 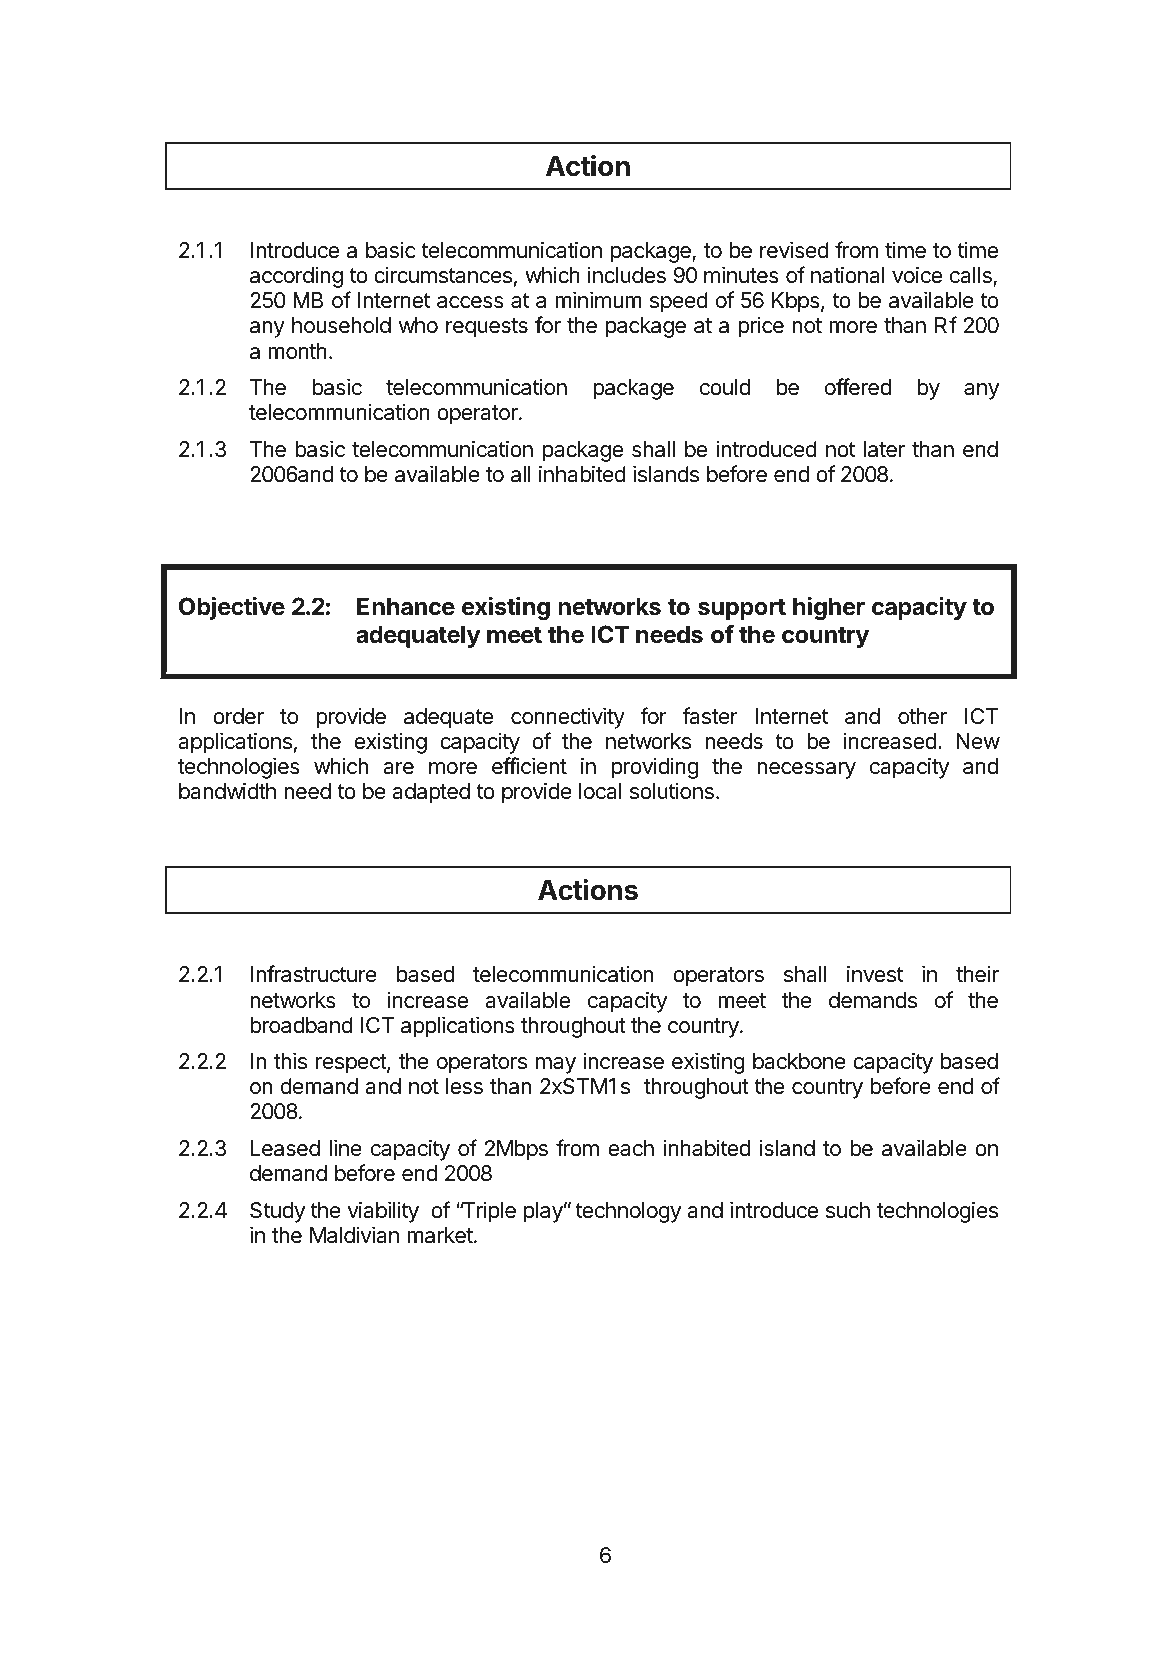 I want to click on invest, so click(x=875, y=974).
